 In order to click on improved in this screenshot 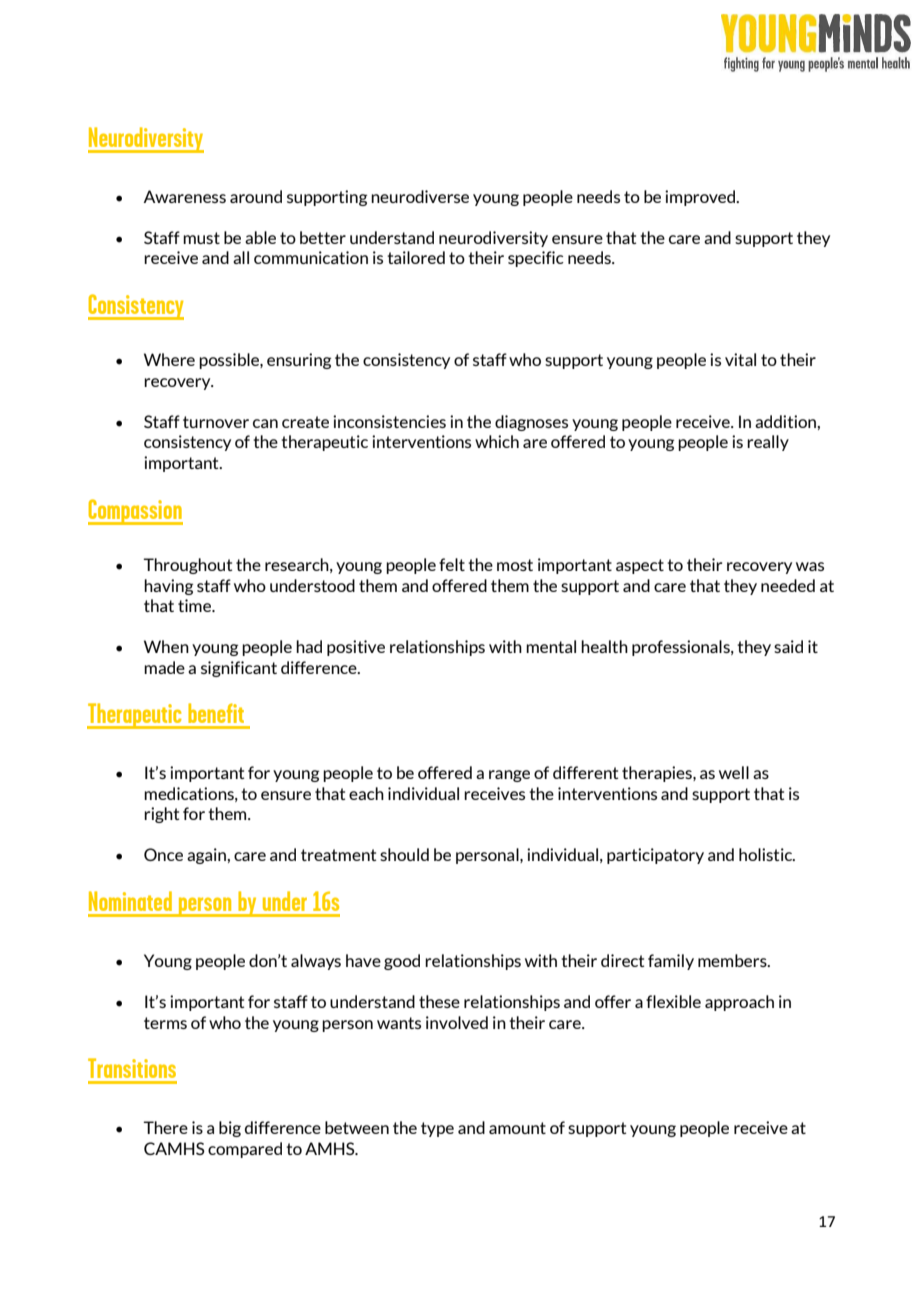, I will do `click(701, 198)`.
